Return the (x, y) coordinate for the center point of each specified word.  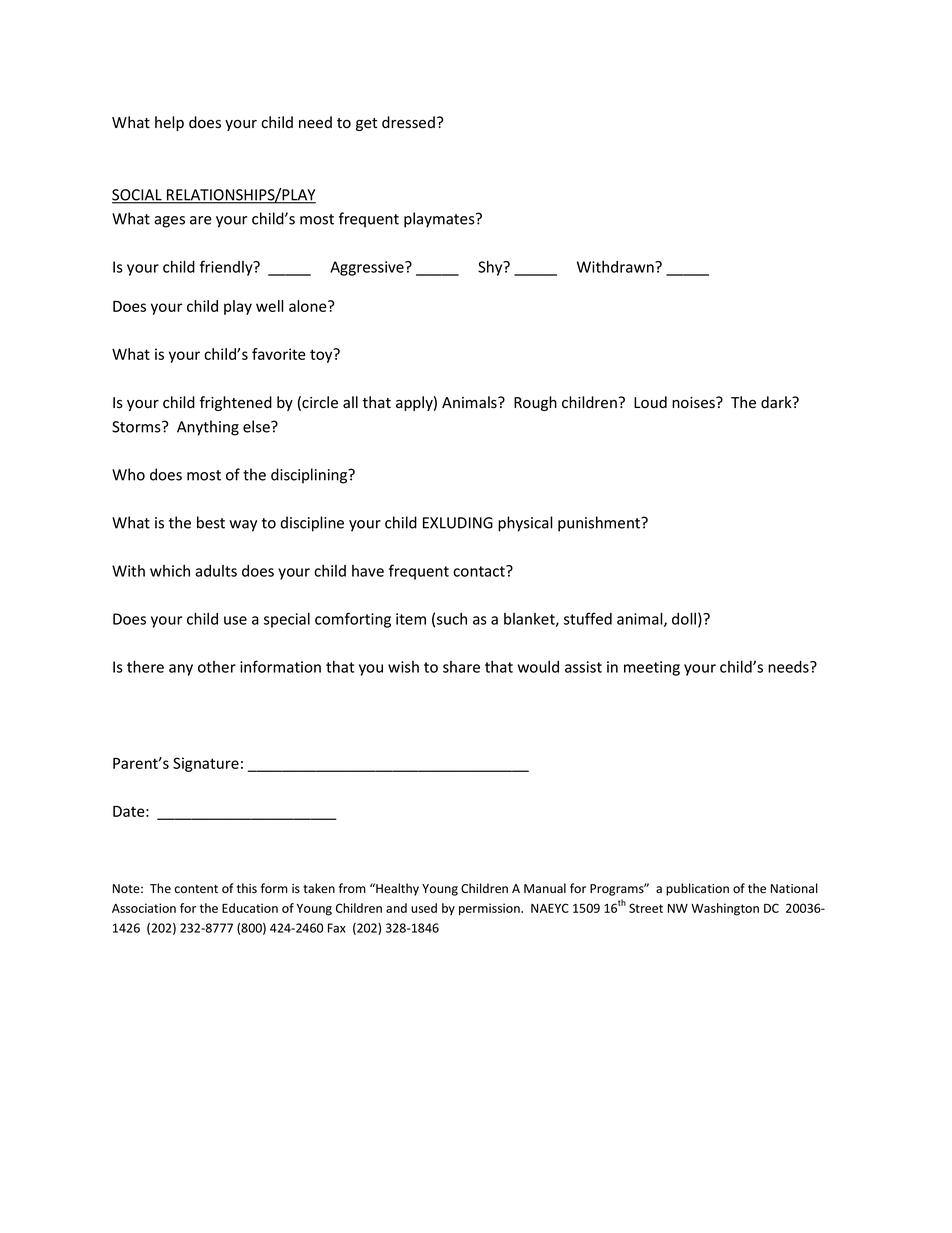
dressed (408, 122)
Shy (491, 268)
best (211, 522)
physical (525, 524)
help (169, 123)
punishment (600, 524)
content (196, 889)
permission (490, 909)
